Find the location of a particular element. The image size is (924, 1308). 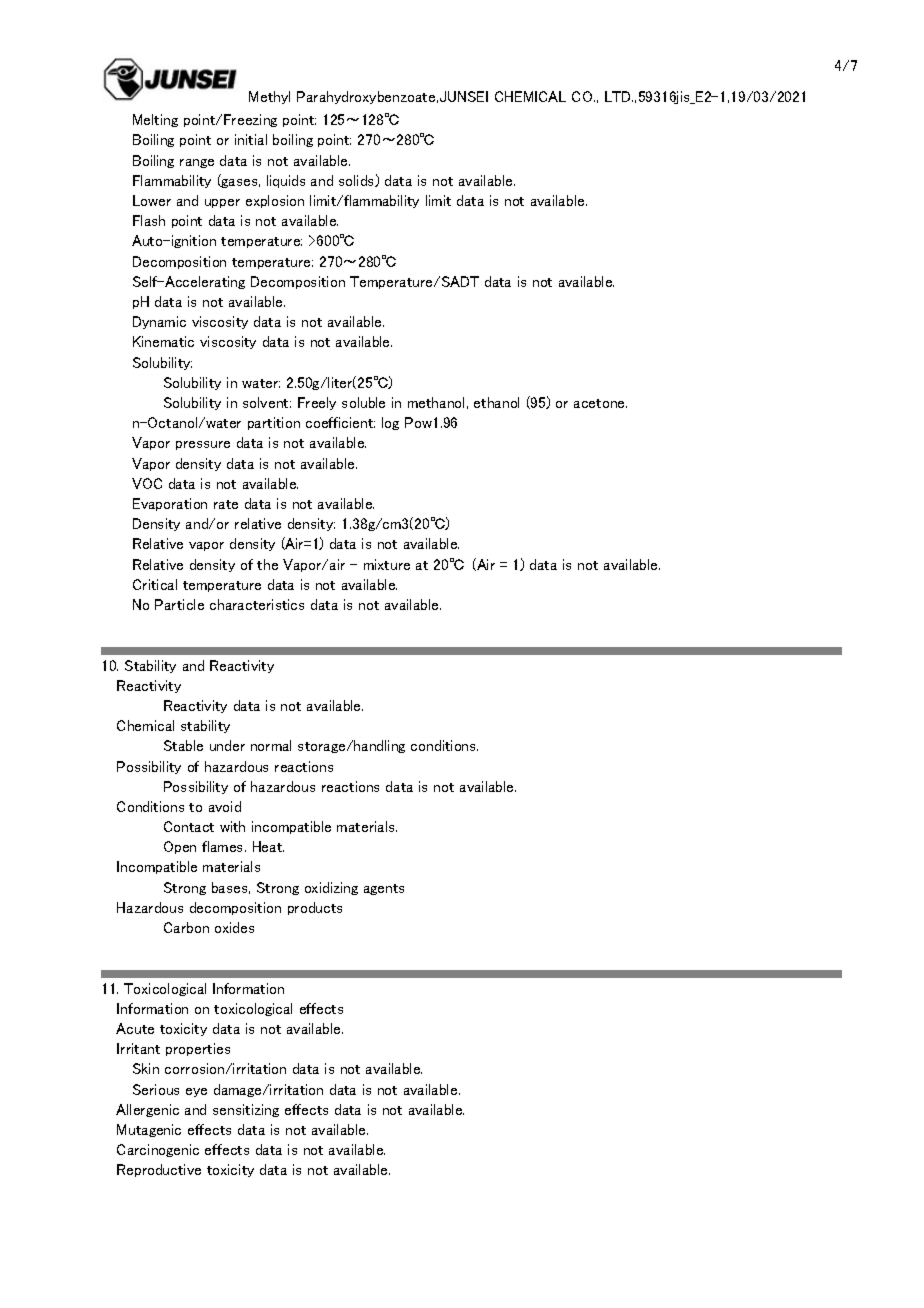

Carcinogenic is located at coordinates (158, 1150).
